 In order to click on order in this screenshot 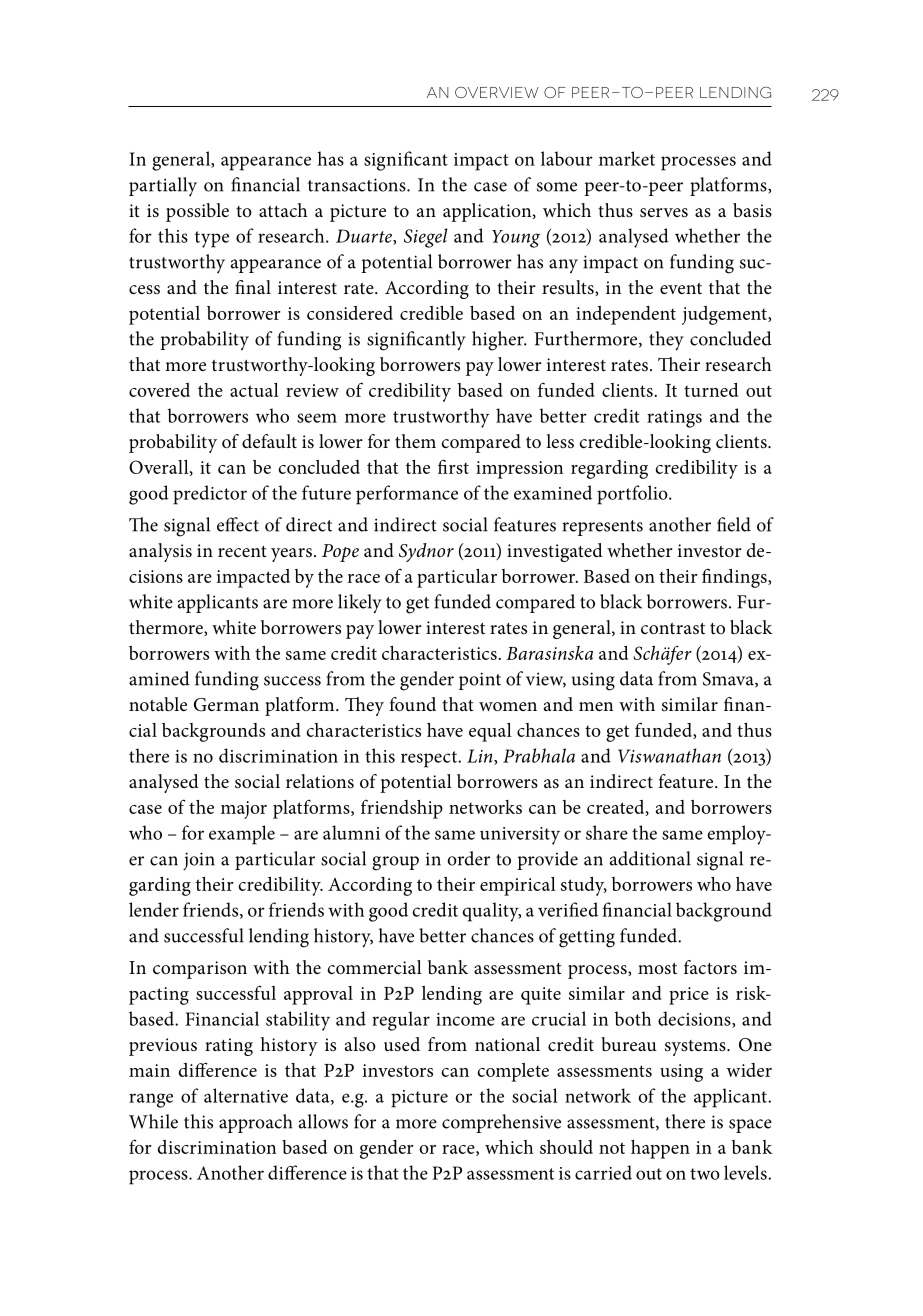, I will do `click(468, 858)`.
